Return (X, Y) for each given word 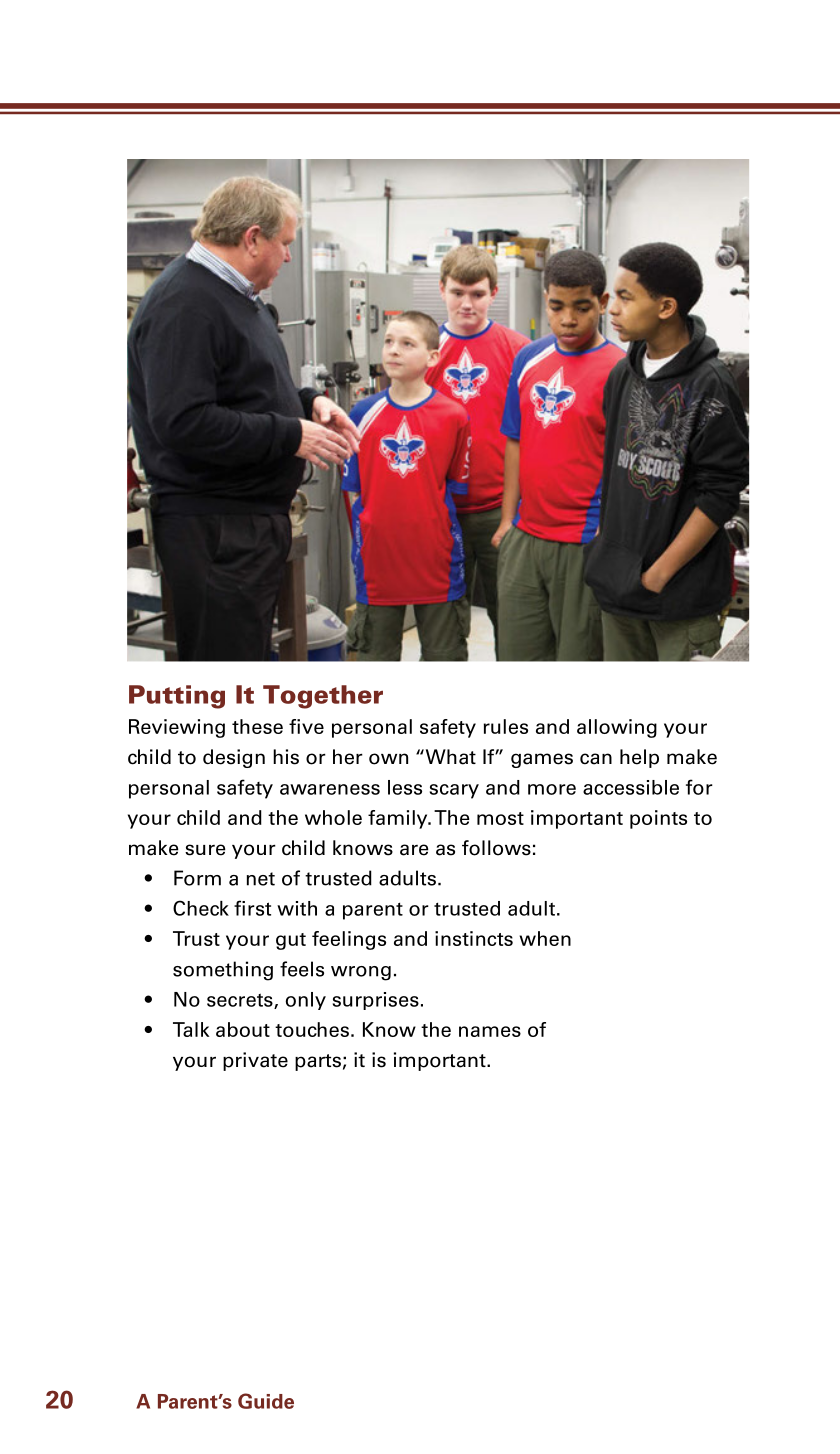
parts (318, 1062)
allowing (617, 728)
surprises (376, 1001)
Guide (266, 1401)
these (257, 726)
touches (312, 1029)
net (261, 879)
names (490, 1031)
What (449, 757)
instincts (474, 938)
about (243, 1029)
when (545, 938)
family (399, 819)
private (255, 1061)
